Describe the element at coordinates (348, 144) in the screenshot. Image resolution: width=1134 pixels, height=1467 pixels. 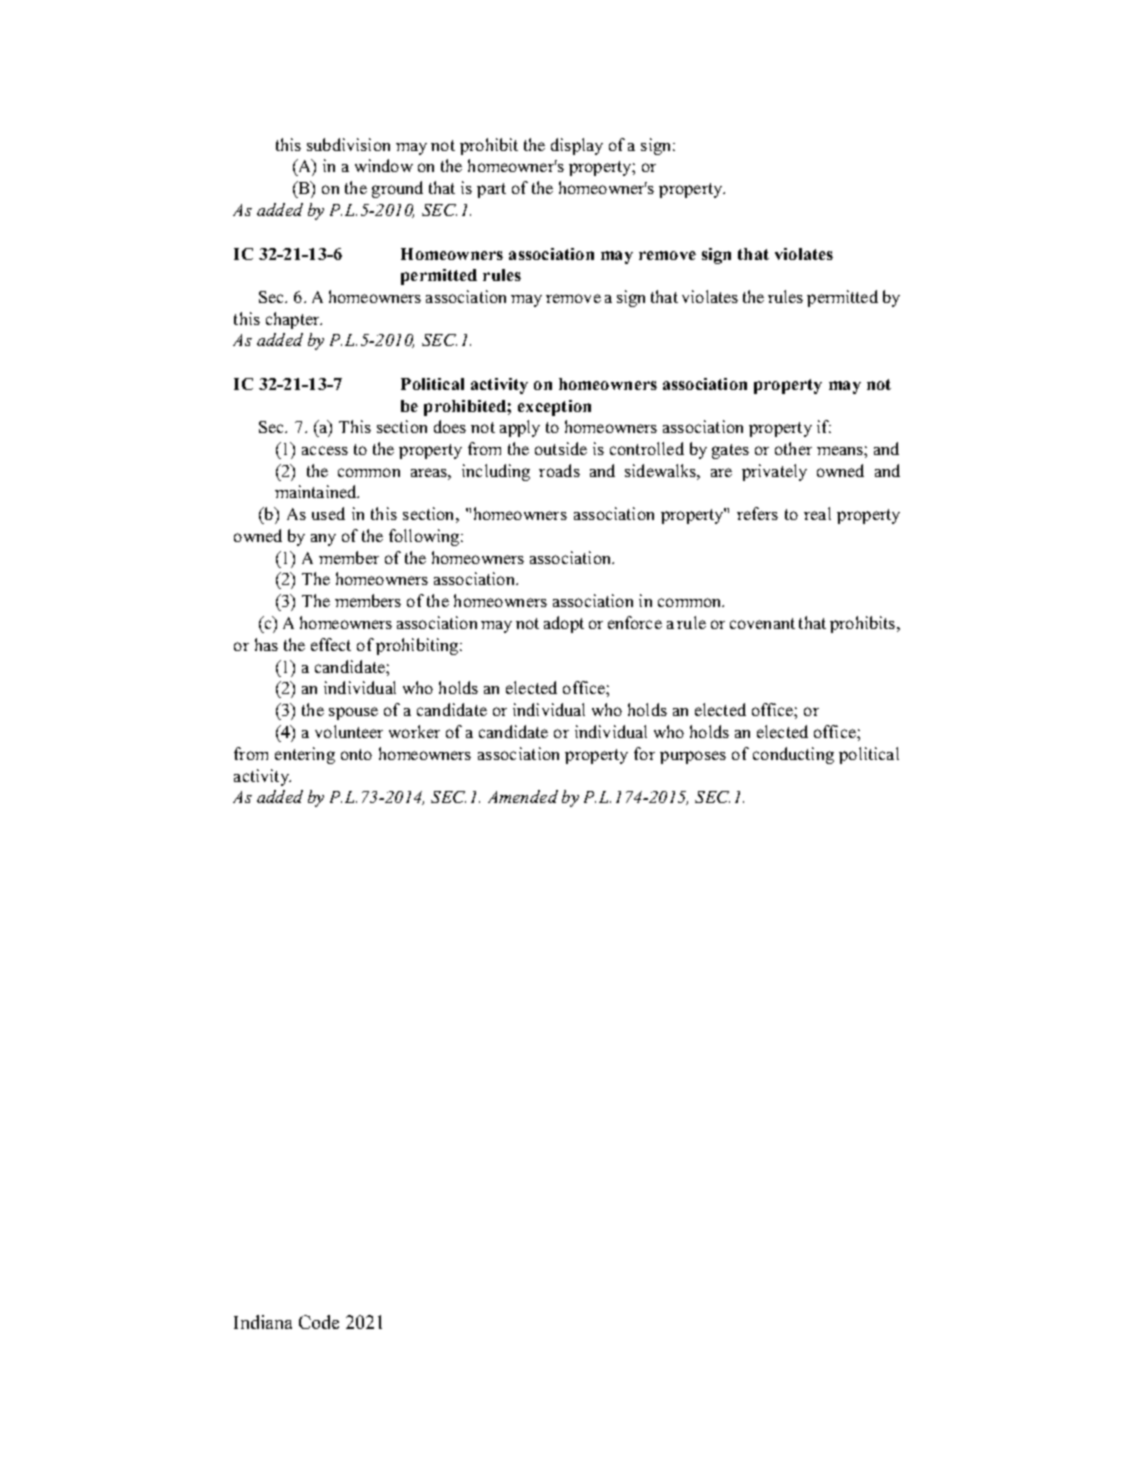
I see `subdivision` at that location.
